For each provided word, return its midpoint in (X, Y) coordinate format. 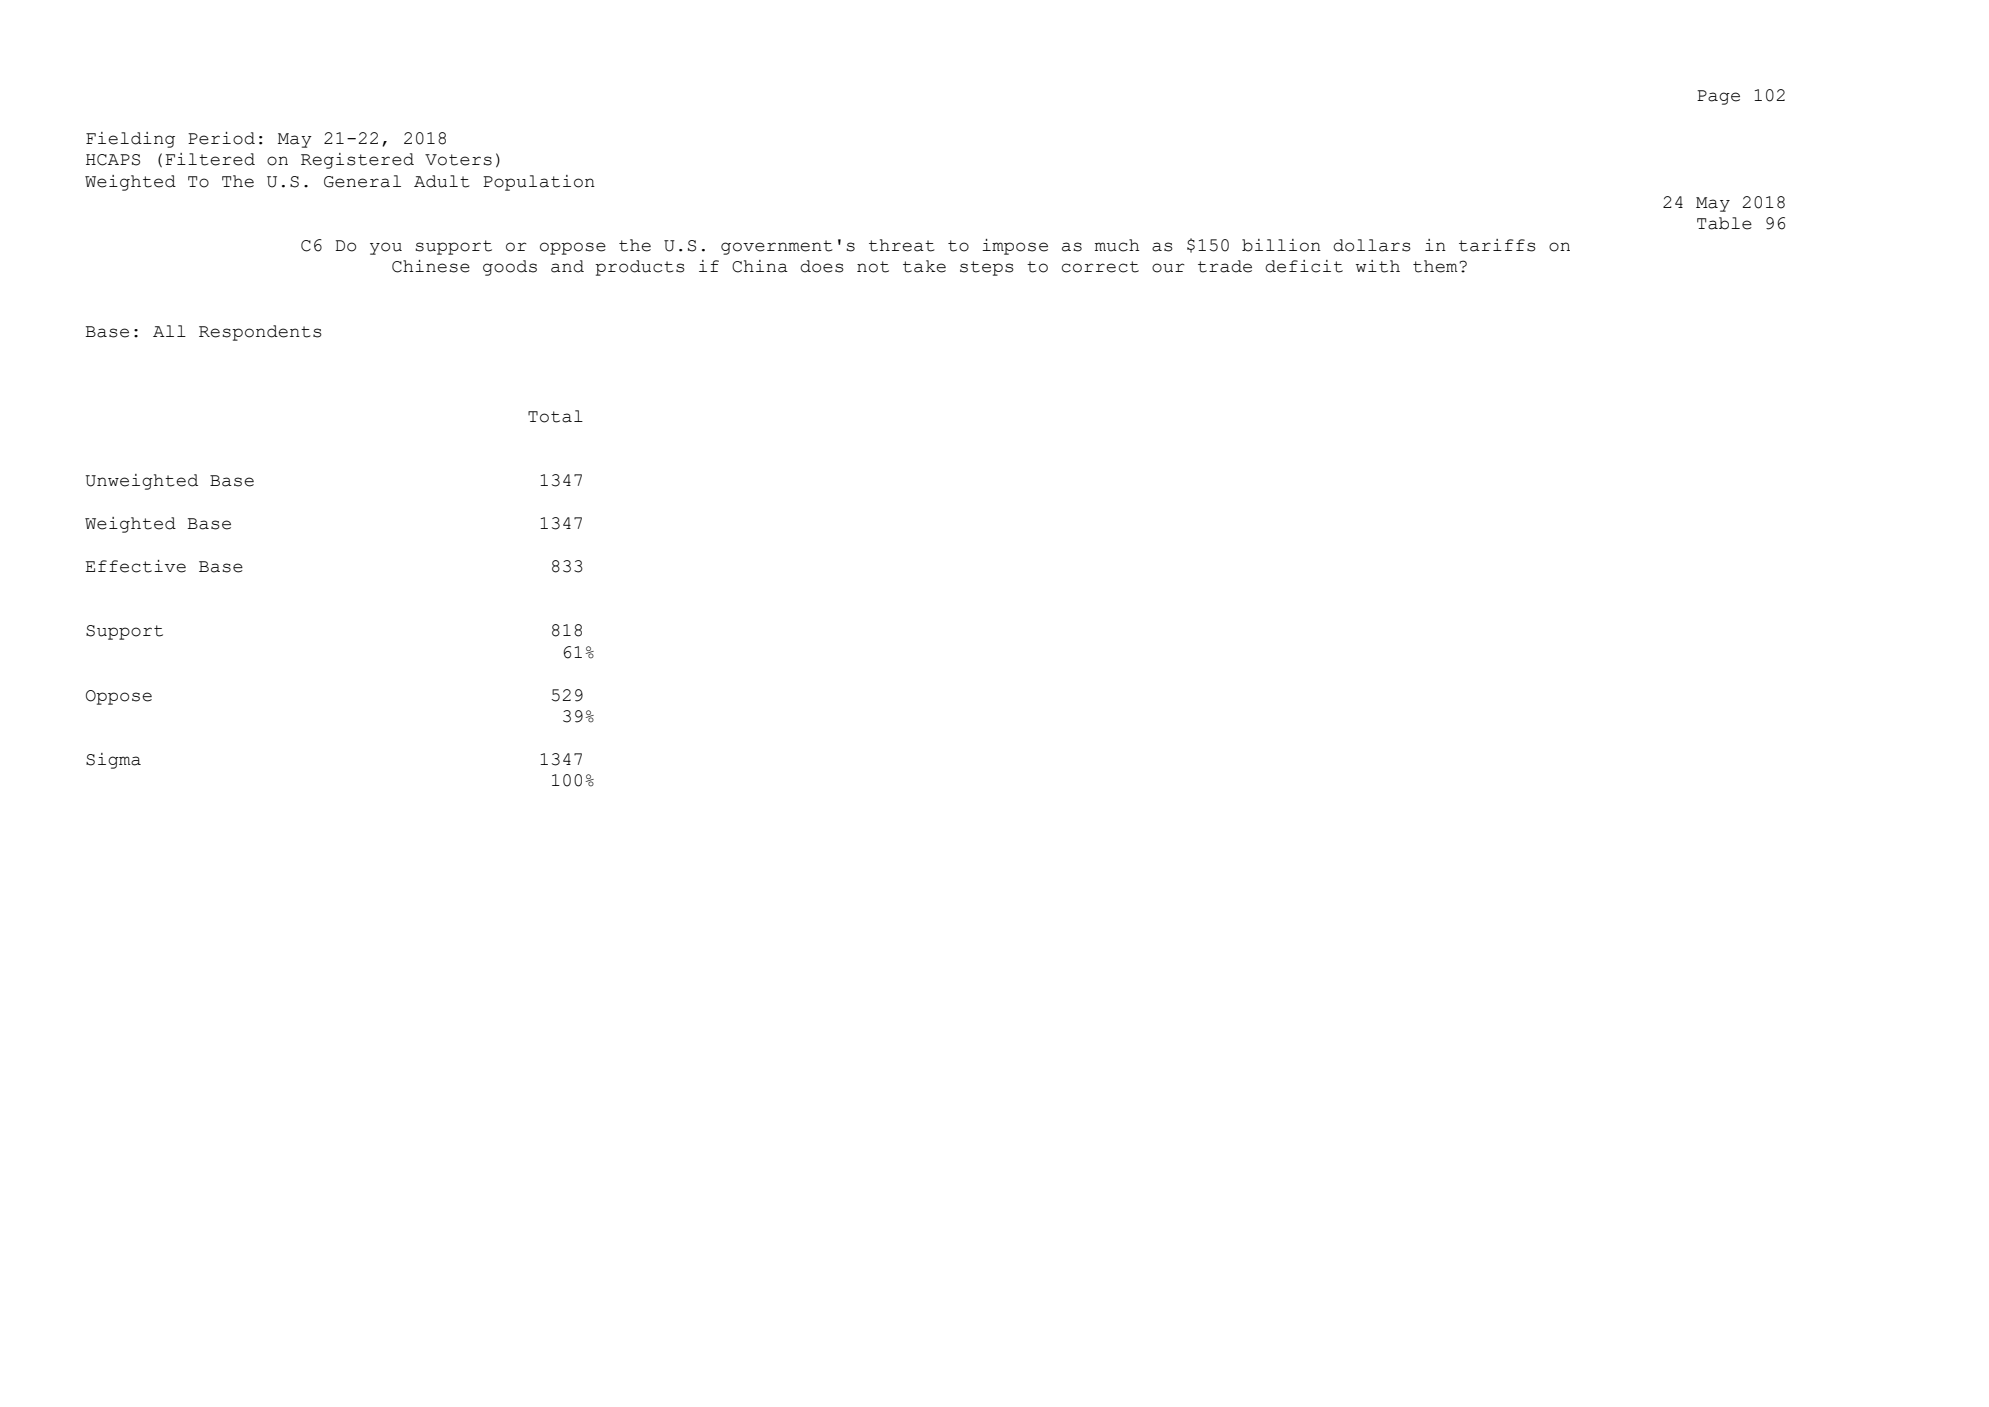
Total (555, 416)
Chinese (431, 266)
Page (1718, 97)
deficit (1304, 266)
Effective (136, 566)
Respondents (260, 333)
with (1378, 266)
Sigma (113, 761)
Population (539, 183)
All (169, 331)
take (924, 266)
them (1436, 266)
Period (221, 138)
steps (987, 268)
